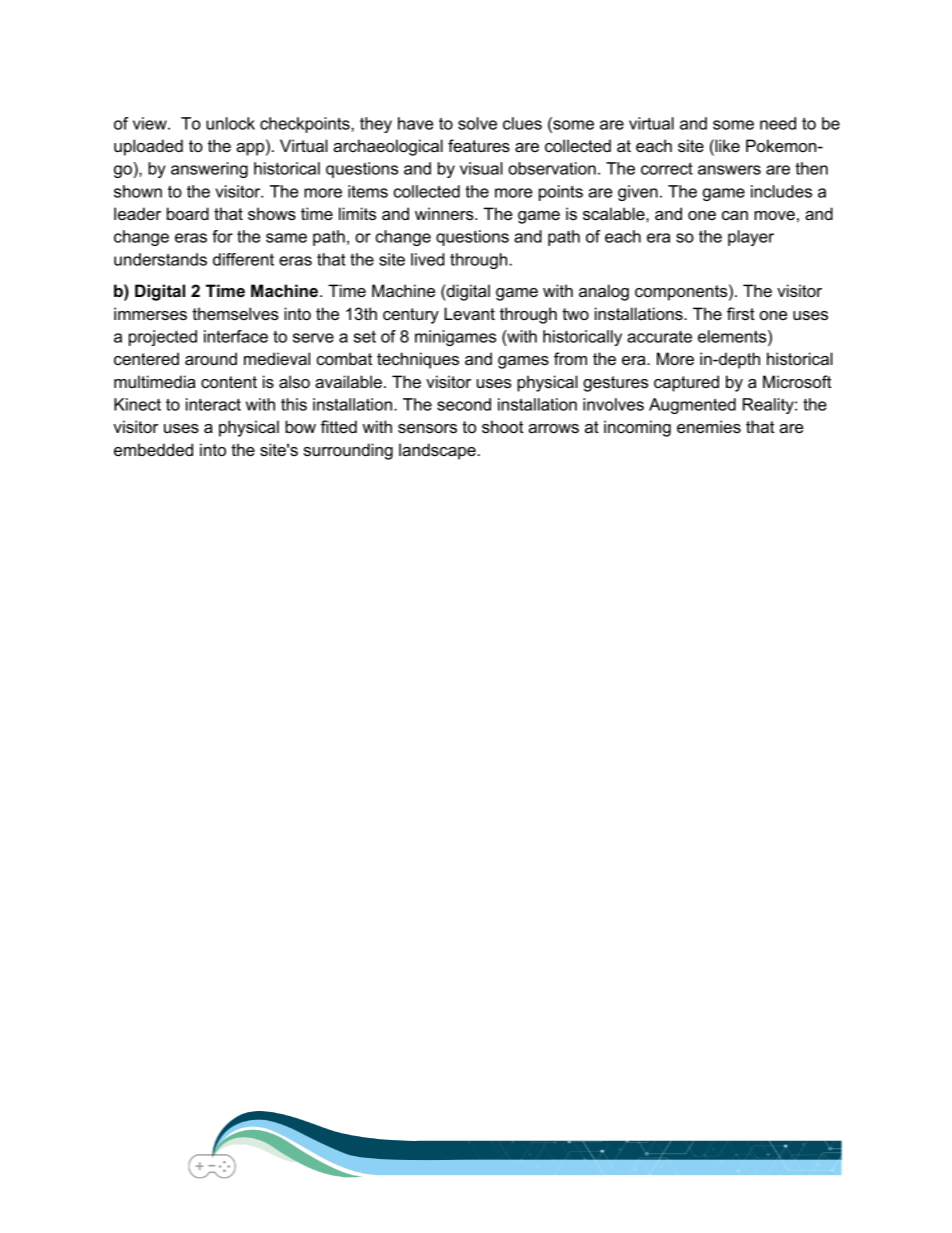  I want to click on solve, so click(477, 123).
